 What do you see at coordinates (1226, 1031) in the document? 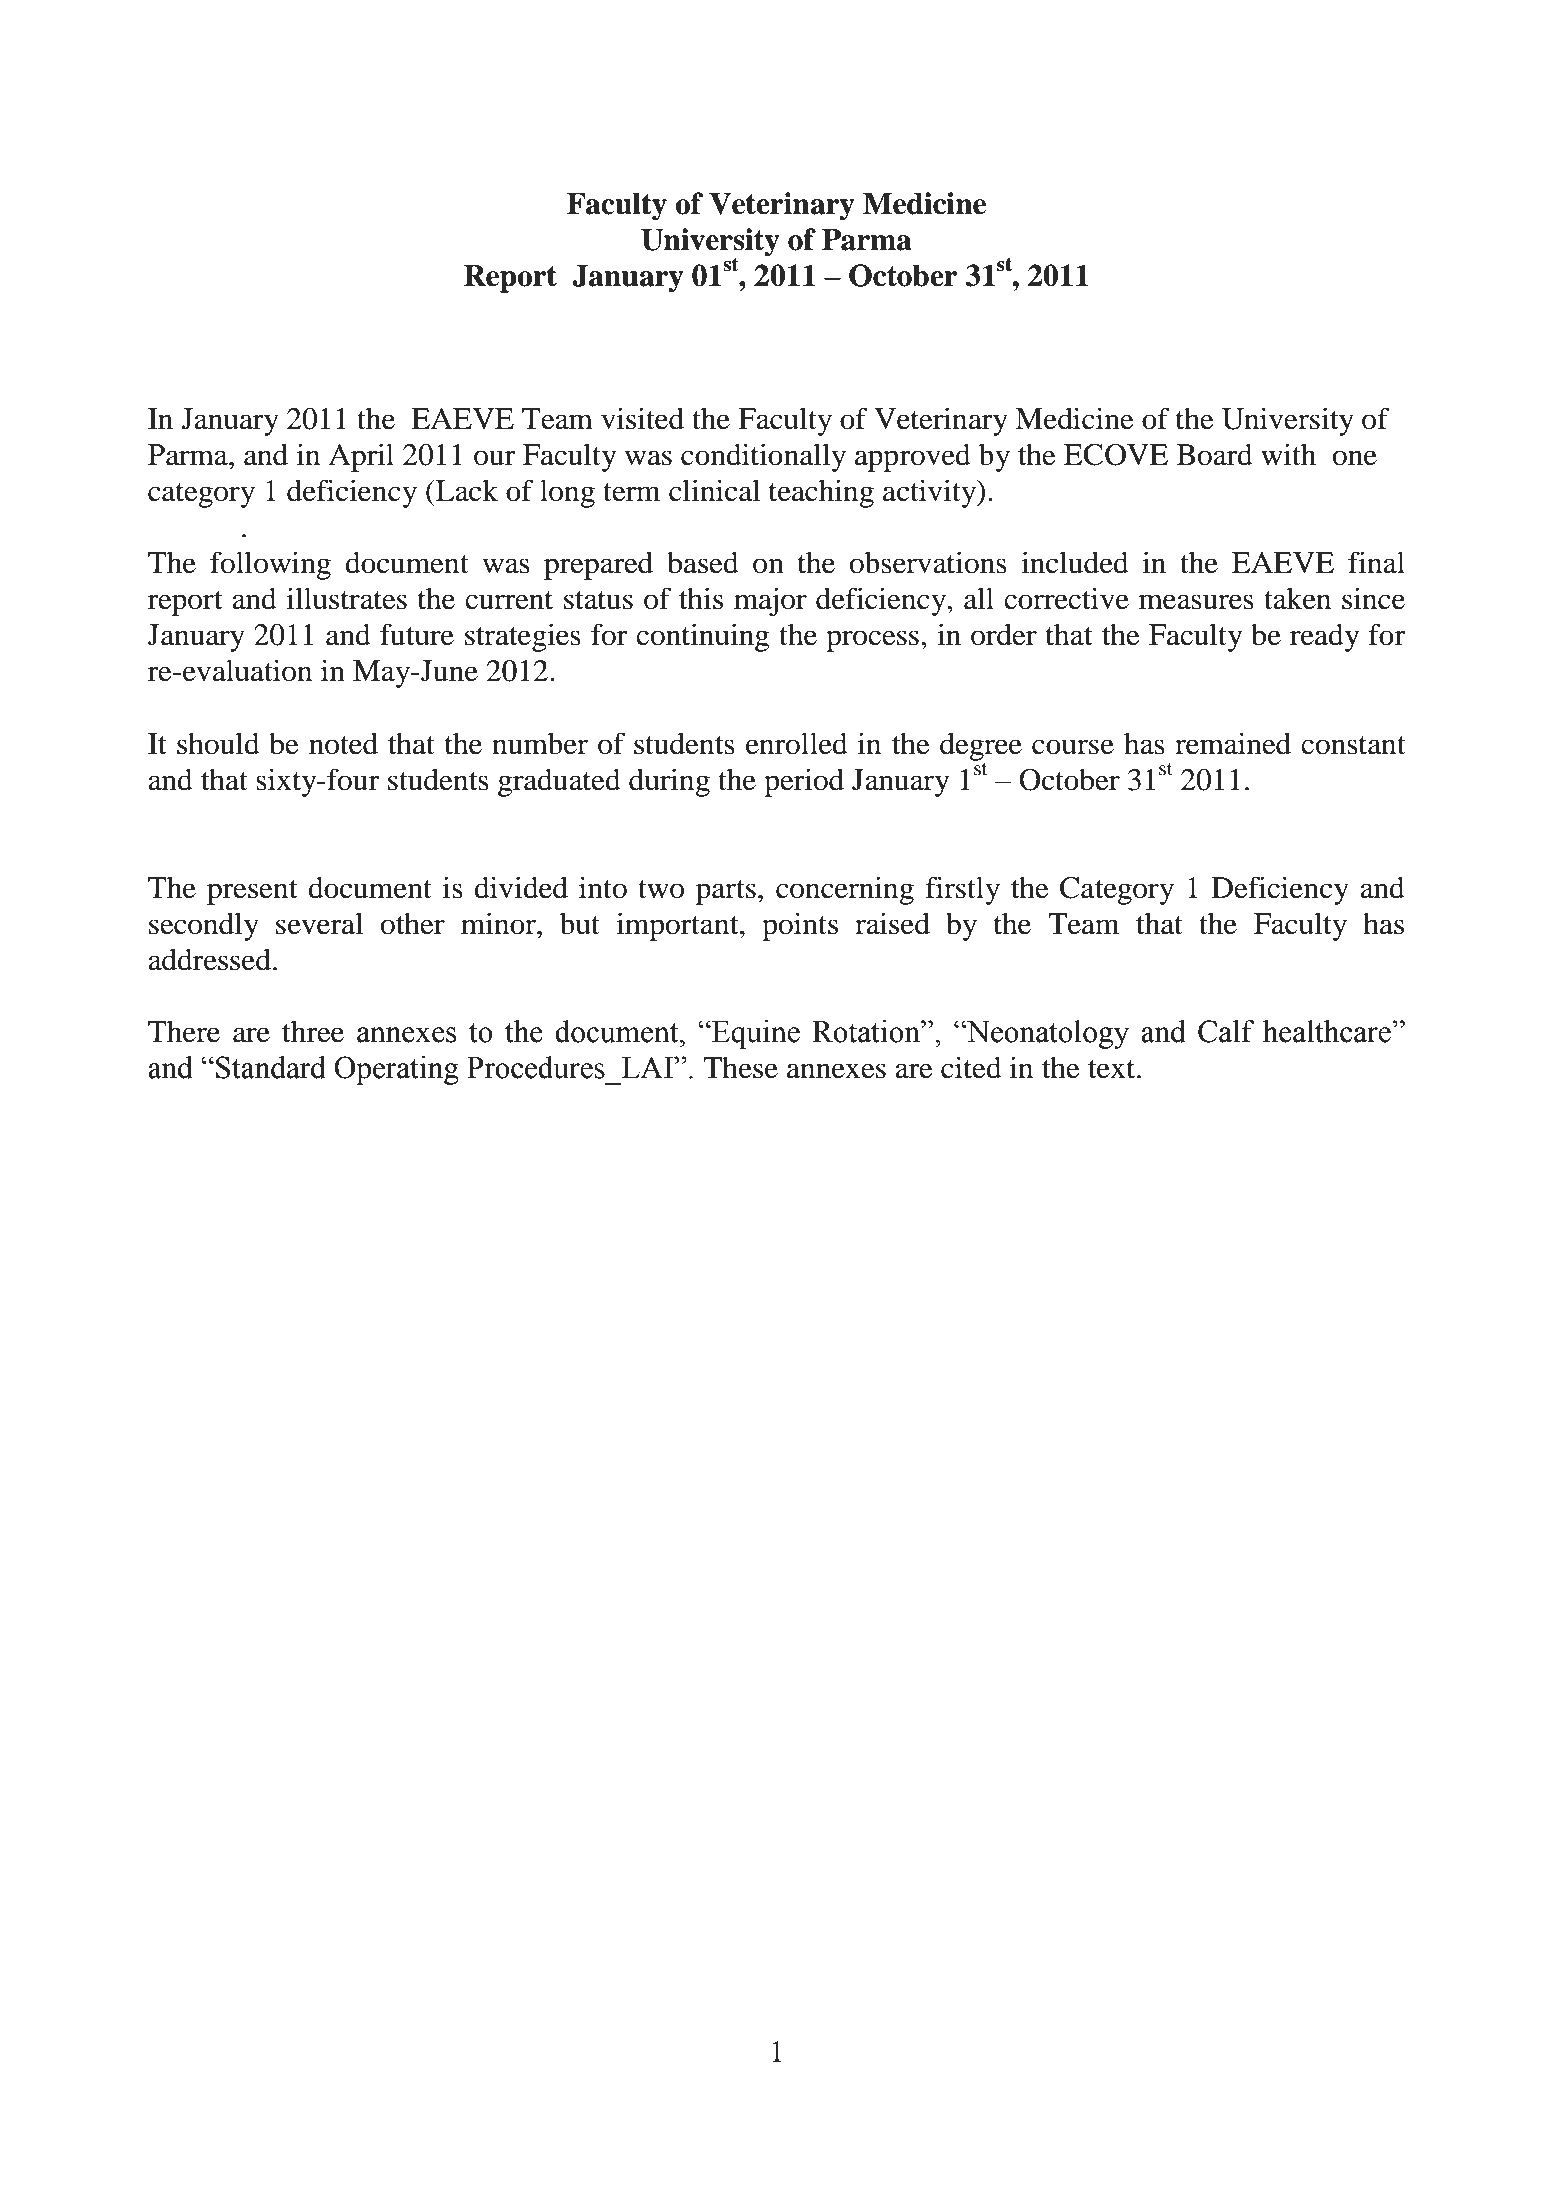
I see `Calf` at bounding box center [1226, 1031].
